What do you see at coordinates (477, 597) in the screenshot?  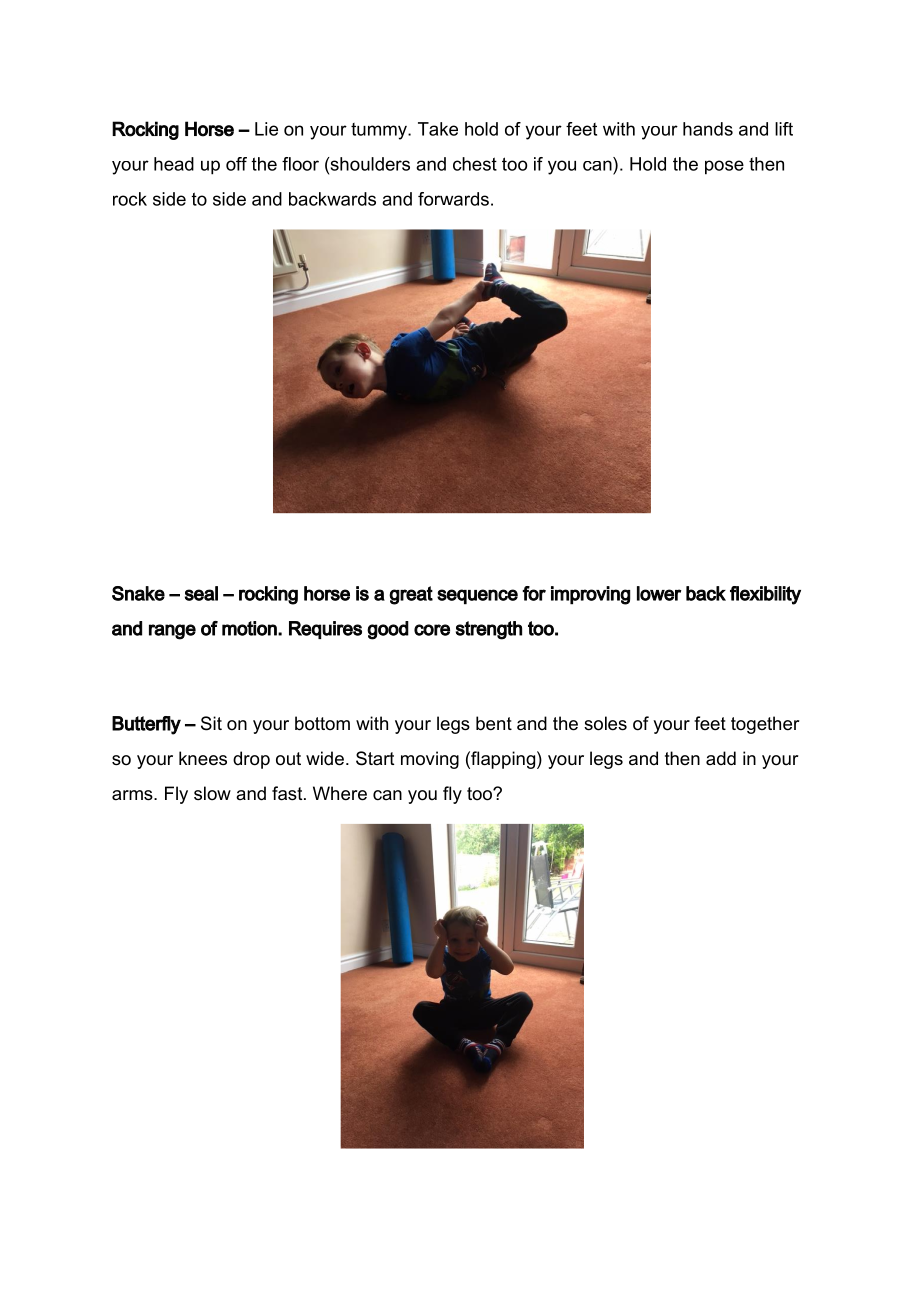 I see `sequence` at bounding box center [477, 597].
